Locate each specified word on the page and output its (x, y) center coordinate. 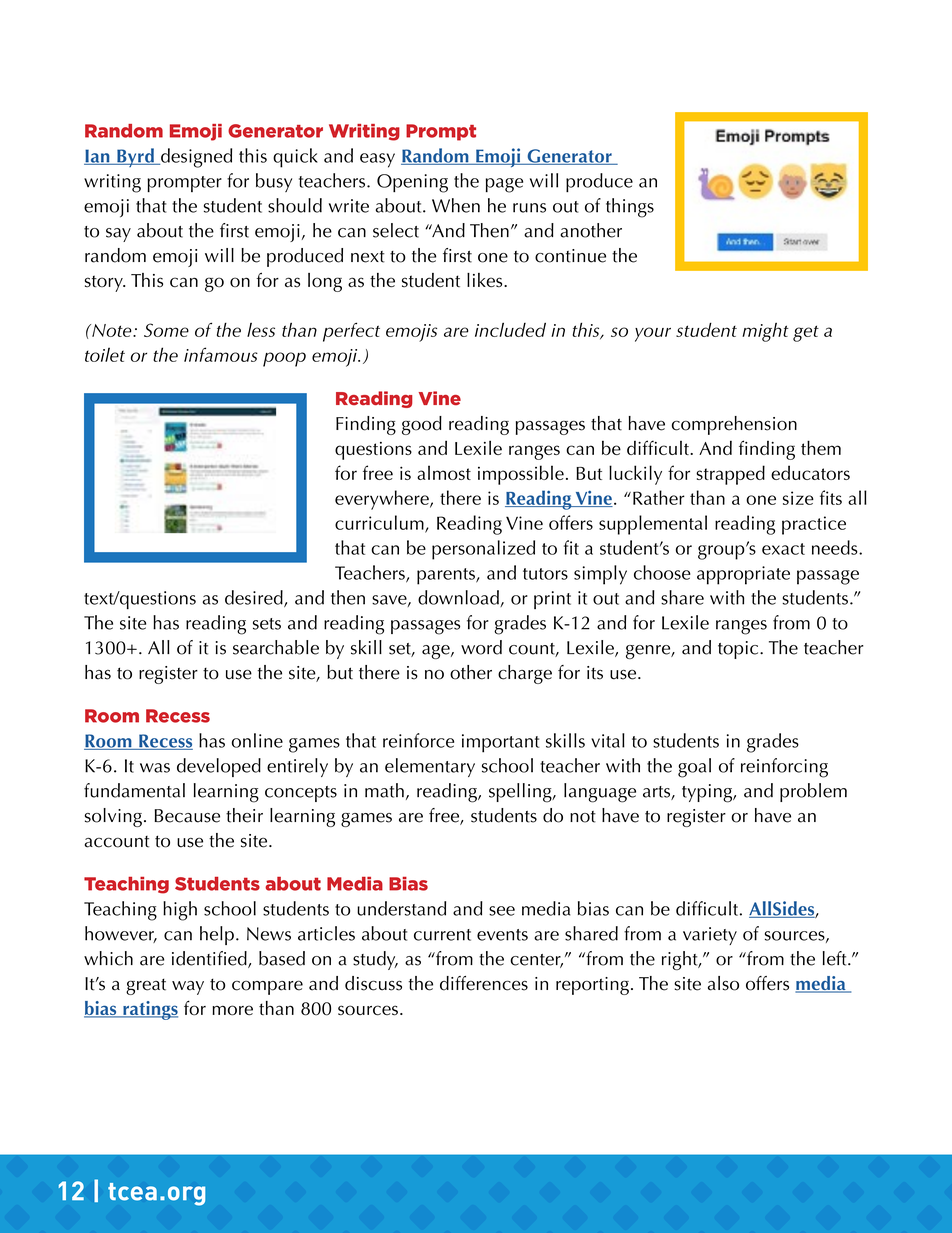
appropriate (743, 575)
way (188, 988)
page (504, 185)
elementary (430, 767)
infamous (221, 354)
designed (195, 158)
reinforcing (784, 768)
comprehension (734, 425)
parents (447, 576)
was (155, 768)
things (630, 208)
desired (255, 598)
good (422, 425)
